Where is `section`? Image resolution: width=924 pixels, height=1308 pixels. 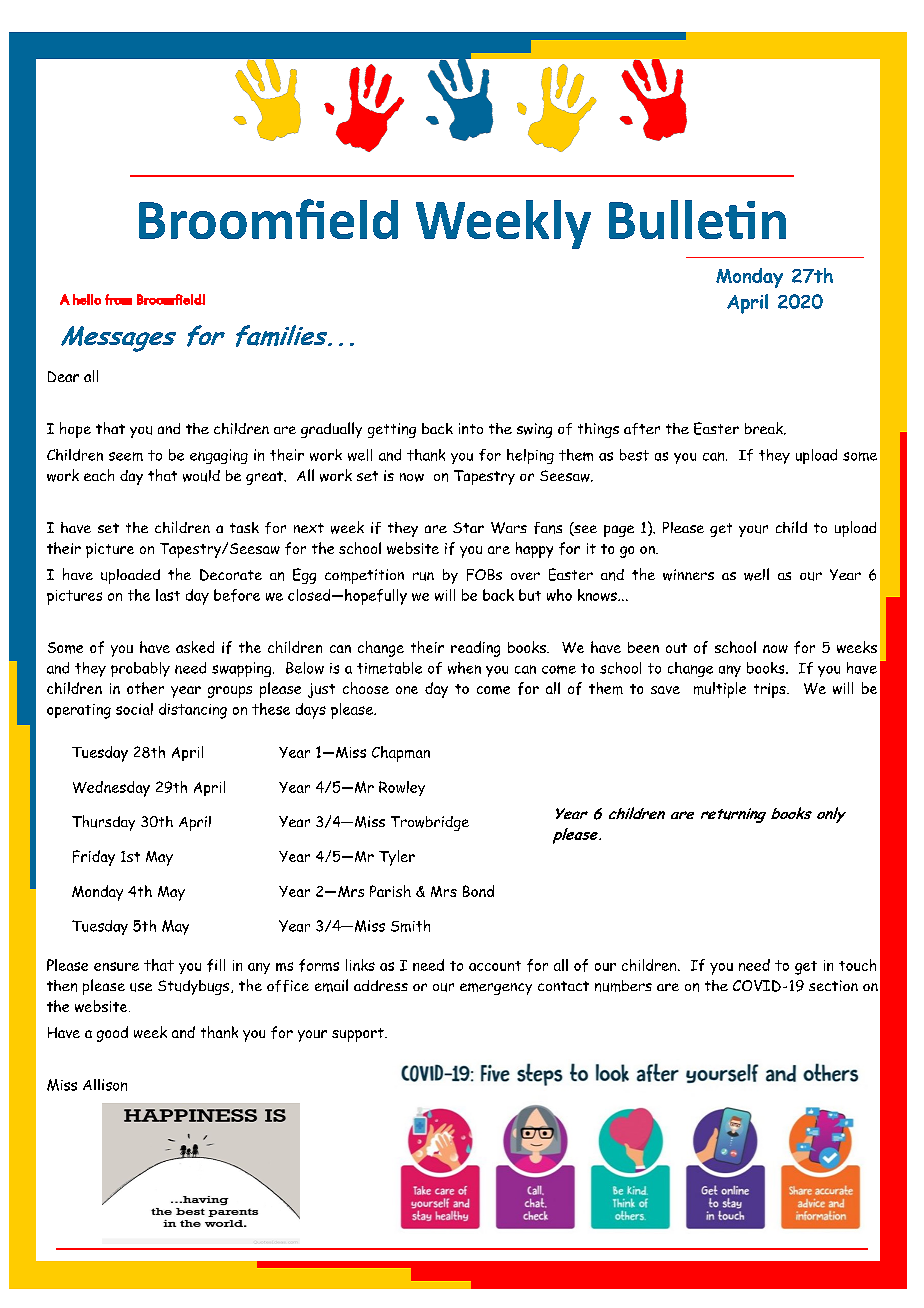 section is located at coordinates (833, 985).
